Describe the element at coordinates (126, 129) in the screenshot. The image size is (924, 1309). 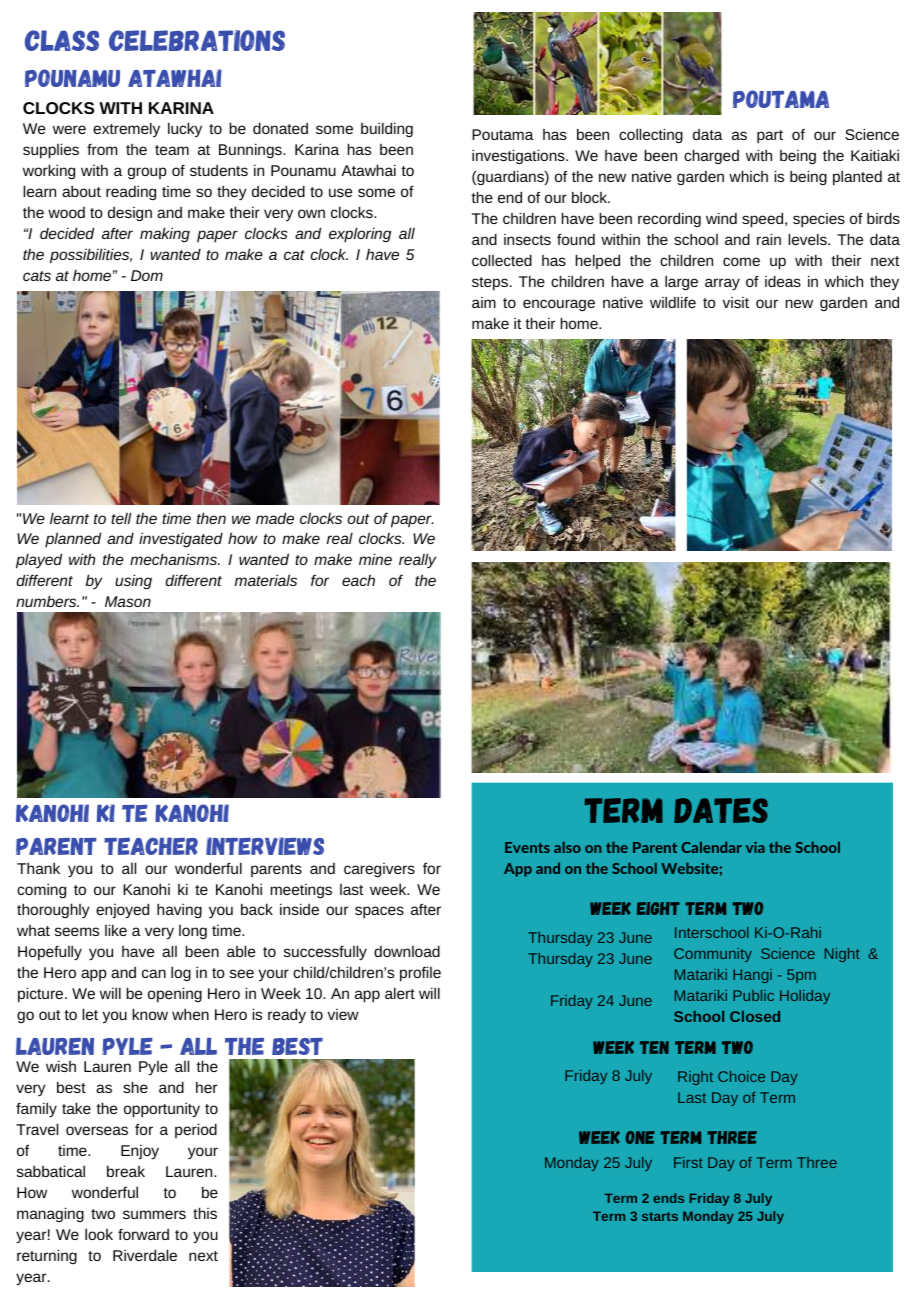
I see `extremely` at that location.
